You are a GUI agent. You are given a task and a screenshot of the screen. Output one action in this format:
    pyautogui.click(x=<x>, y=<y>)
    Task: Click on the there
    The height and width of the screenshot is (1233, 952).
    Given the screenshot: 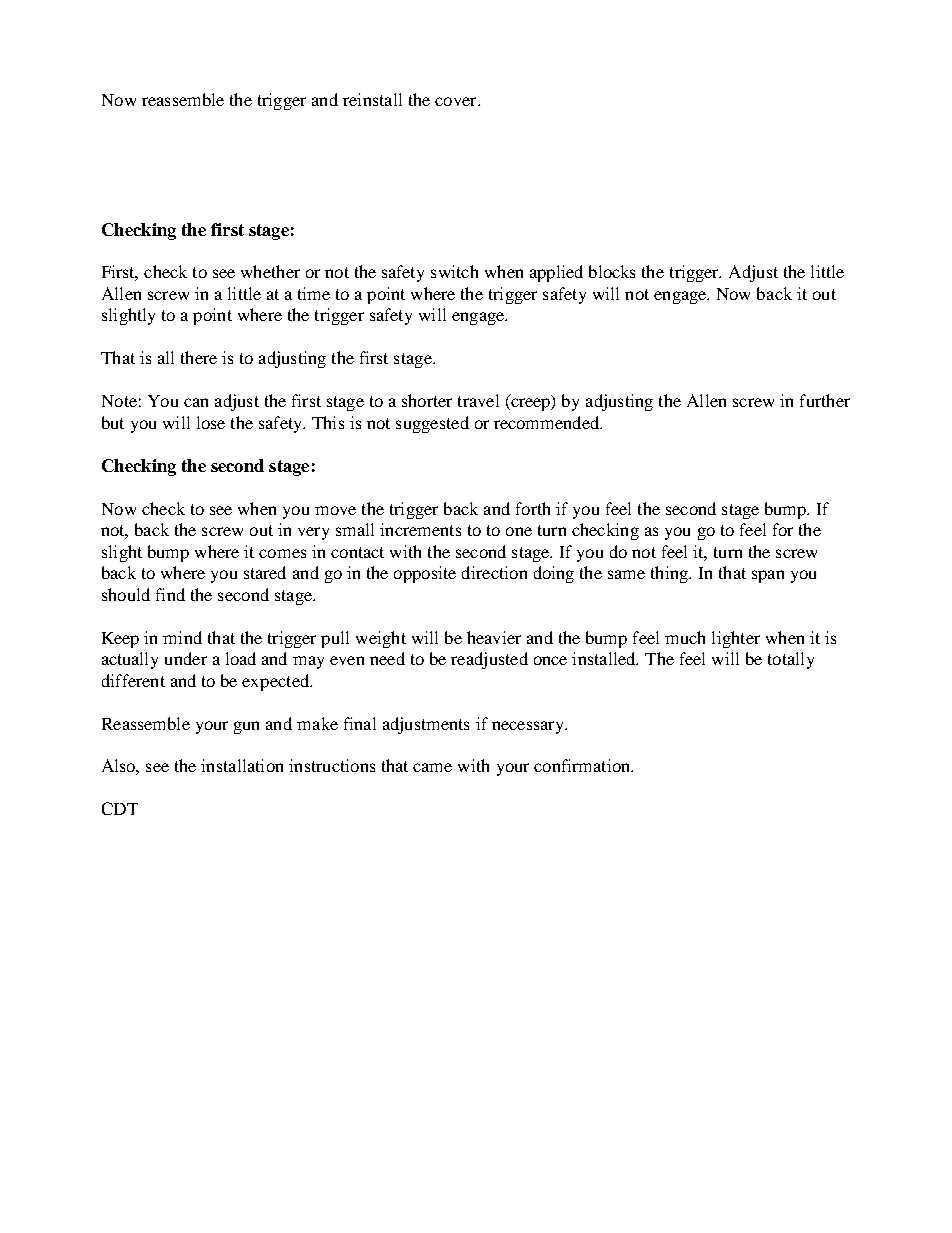 What is the action you would take?
    pyautogui.click(x=199, y=357)
